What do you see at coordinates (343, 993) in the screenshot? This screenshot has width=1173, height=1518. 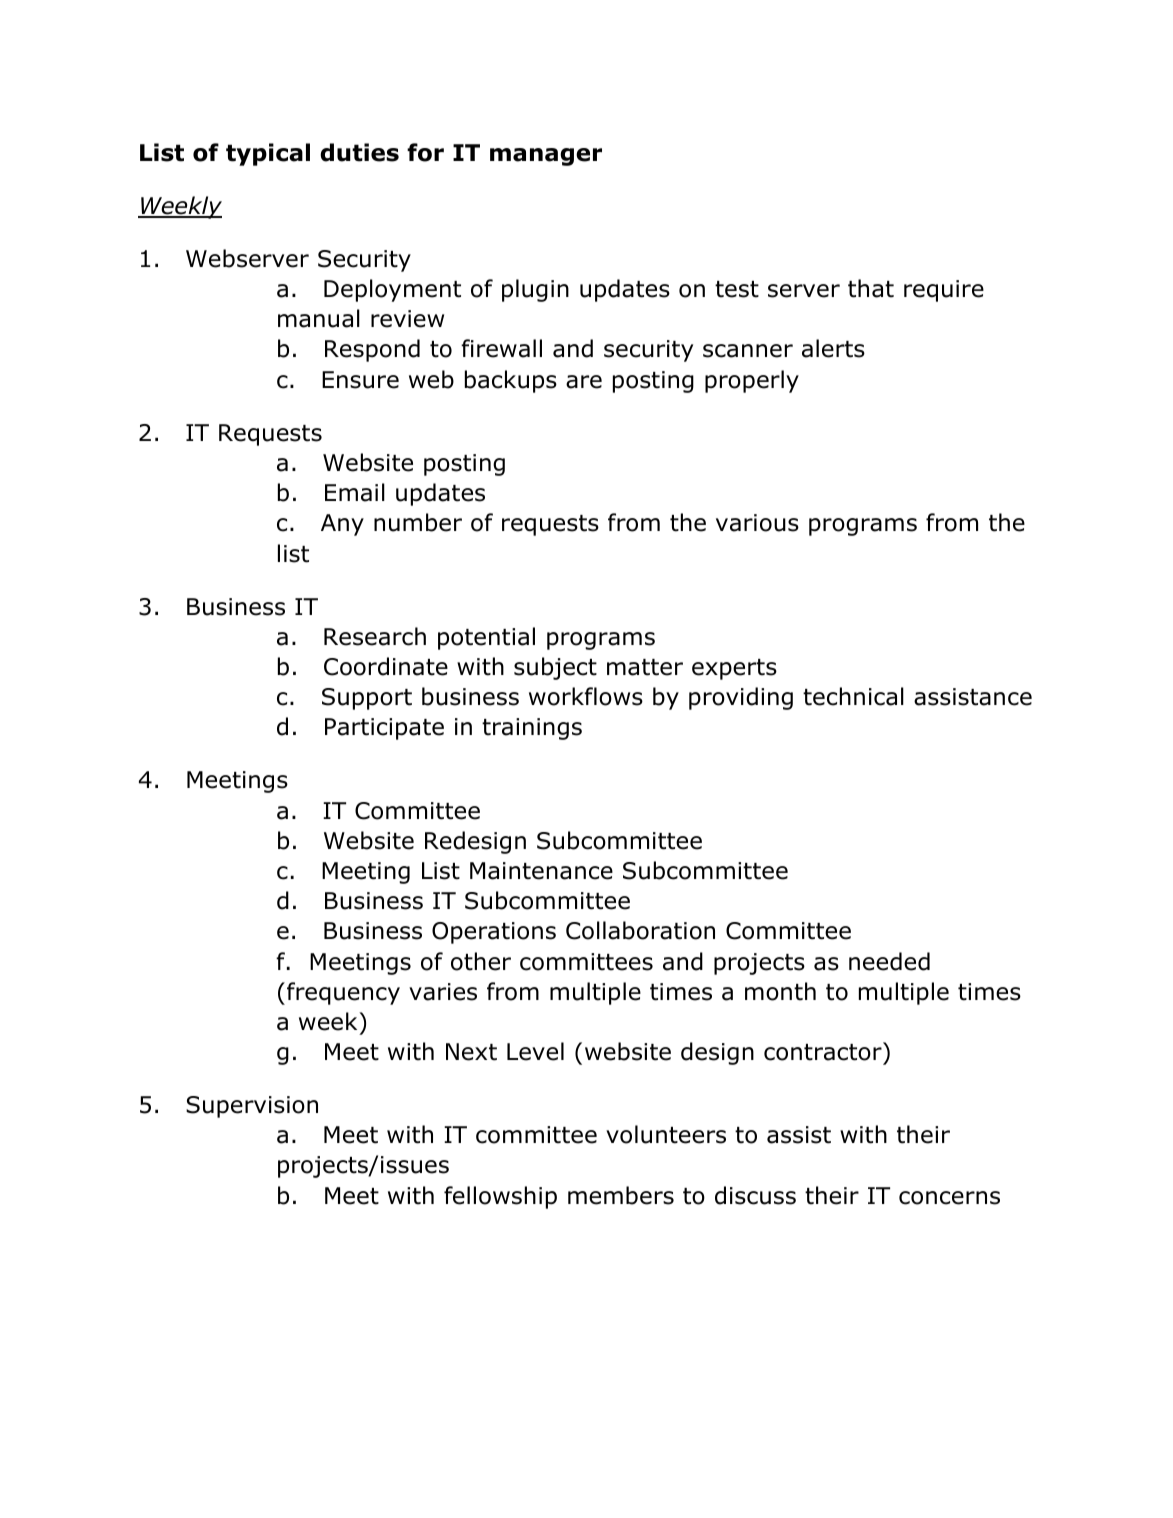 I see `frequency` at bounding box center [343, 993].
